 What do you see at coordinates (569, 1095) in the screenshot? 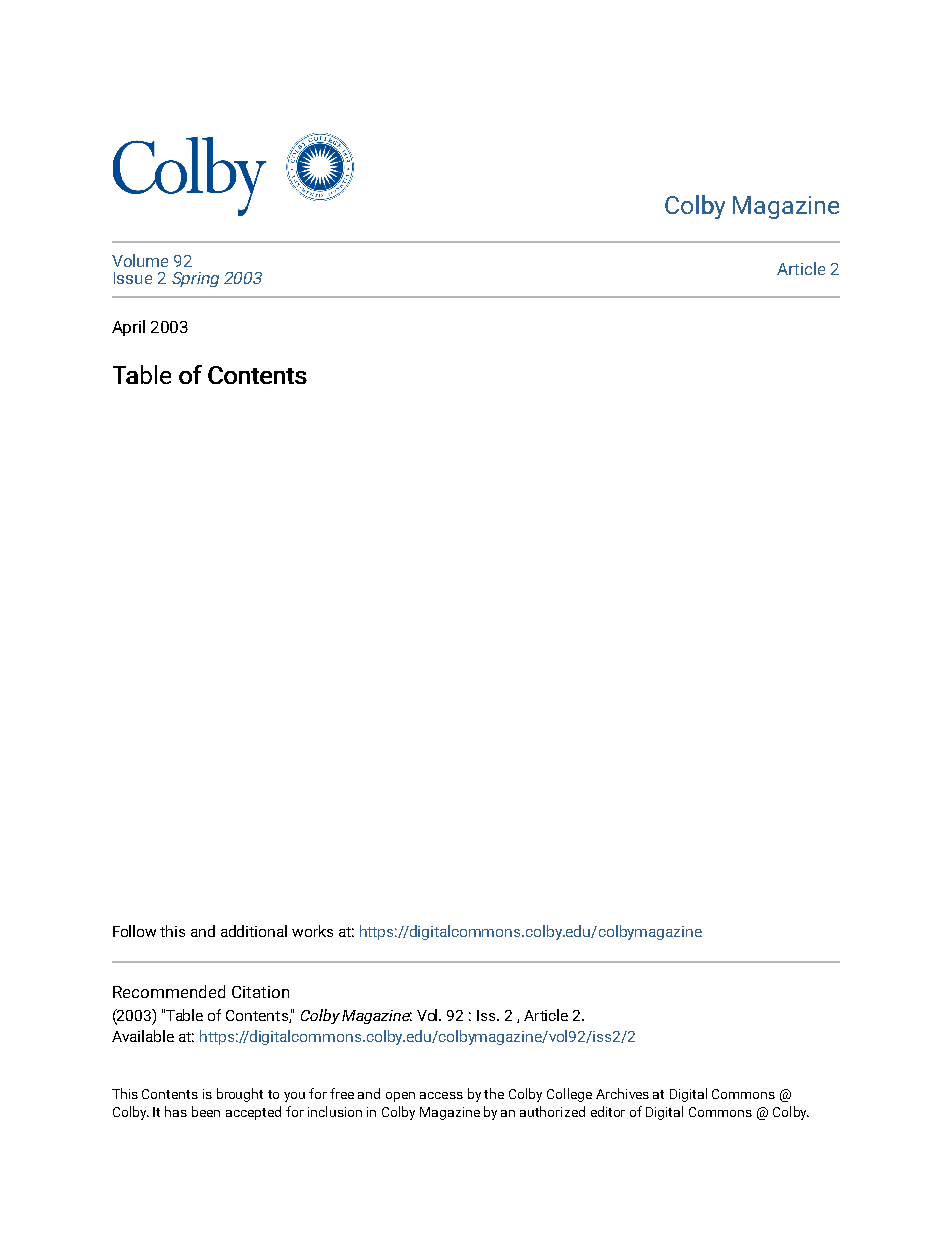
I see `College` at bounding box center [569, 1095].
